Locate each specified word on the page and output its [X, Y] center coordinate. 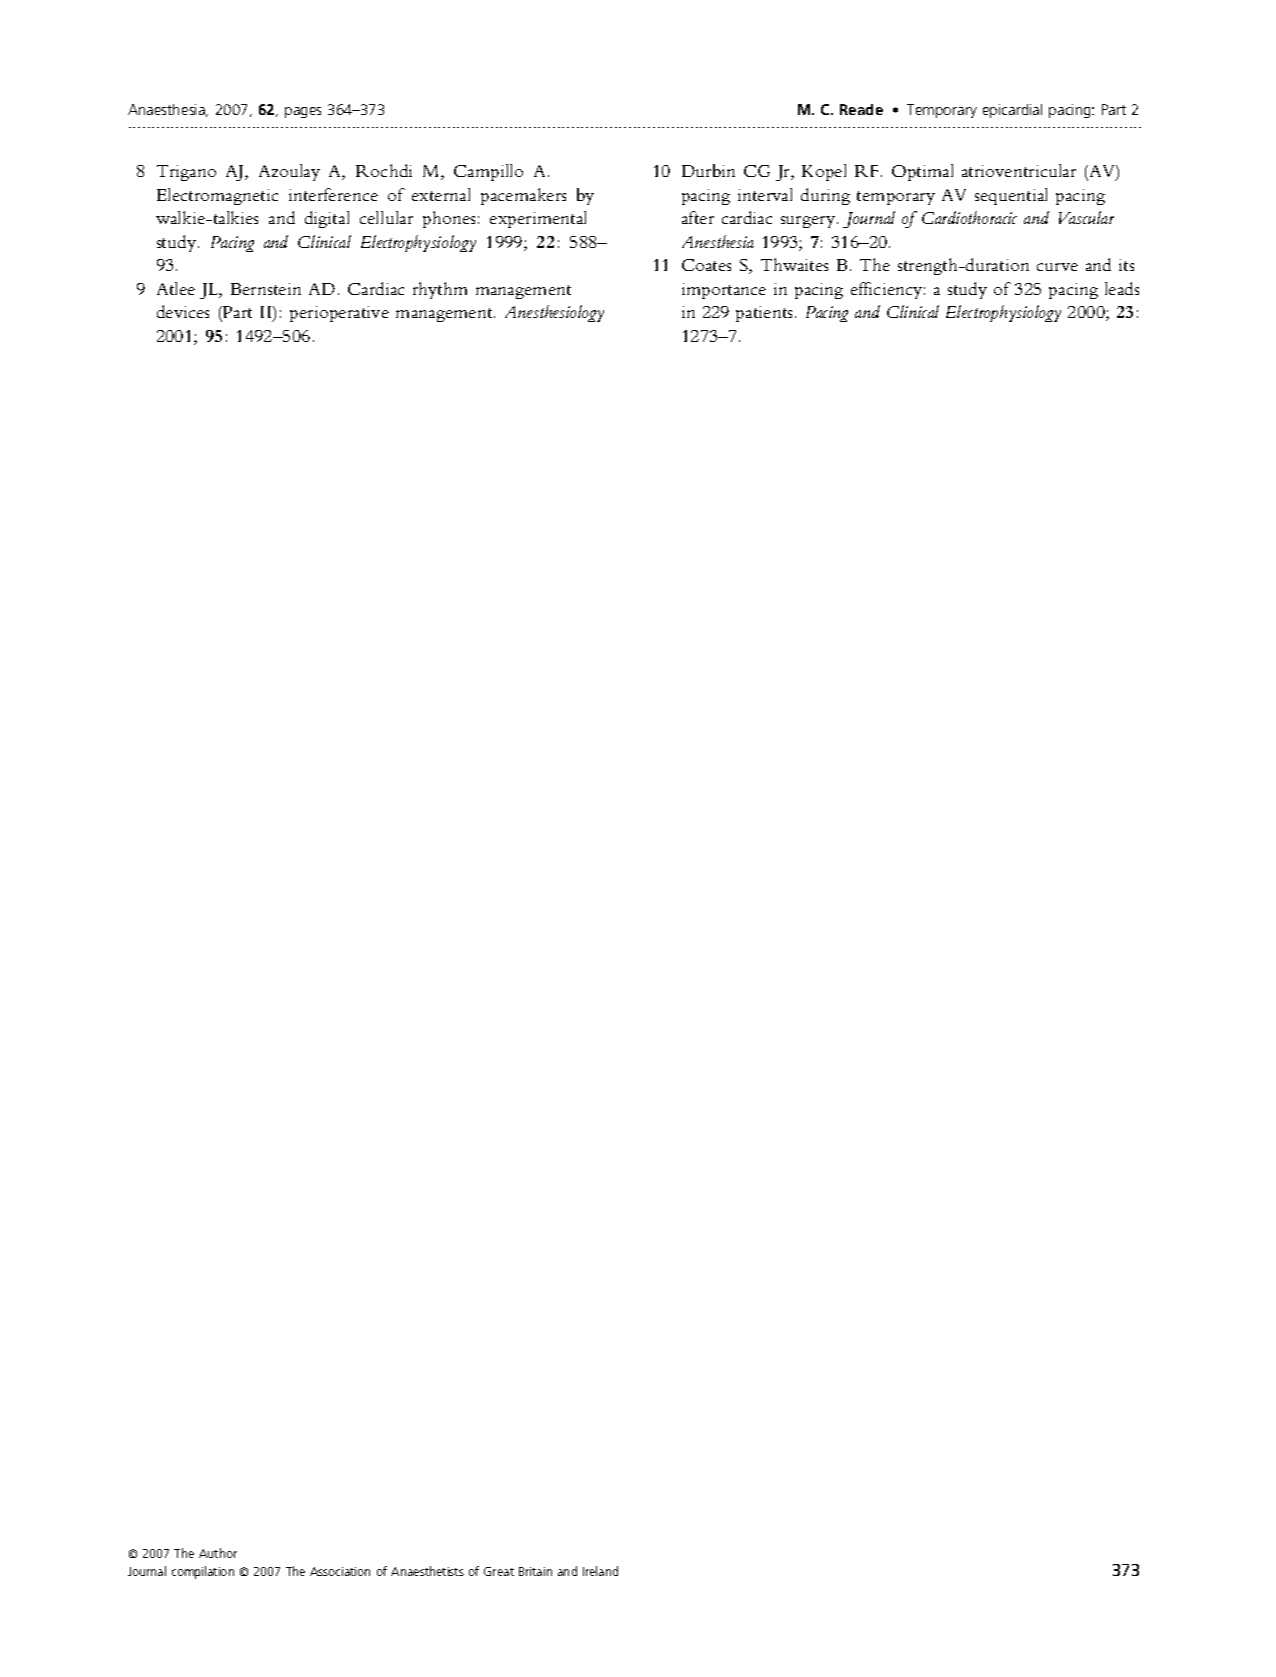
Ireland [600, 1571]
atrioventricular [1019, 170]
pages [303, 112]
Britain [535, 1571]
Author [218, 1553]
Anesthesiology [554, 313]
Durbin [708, 170]
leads [1122, 288]
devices [183, 311]
